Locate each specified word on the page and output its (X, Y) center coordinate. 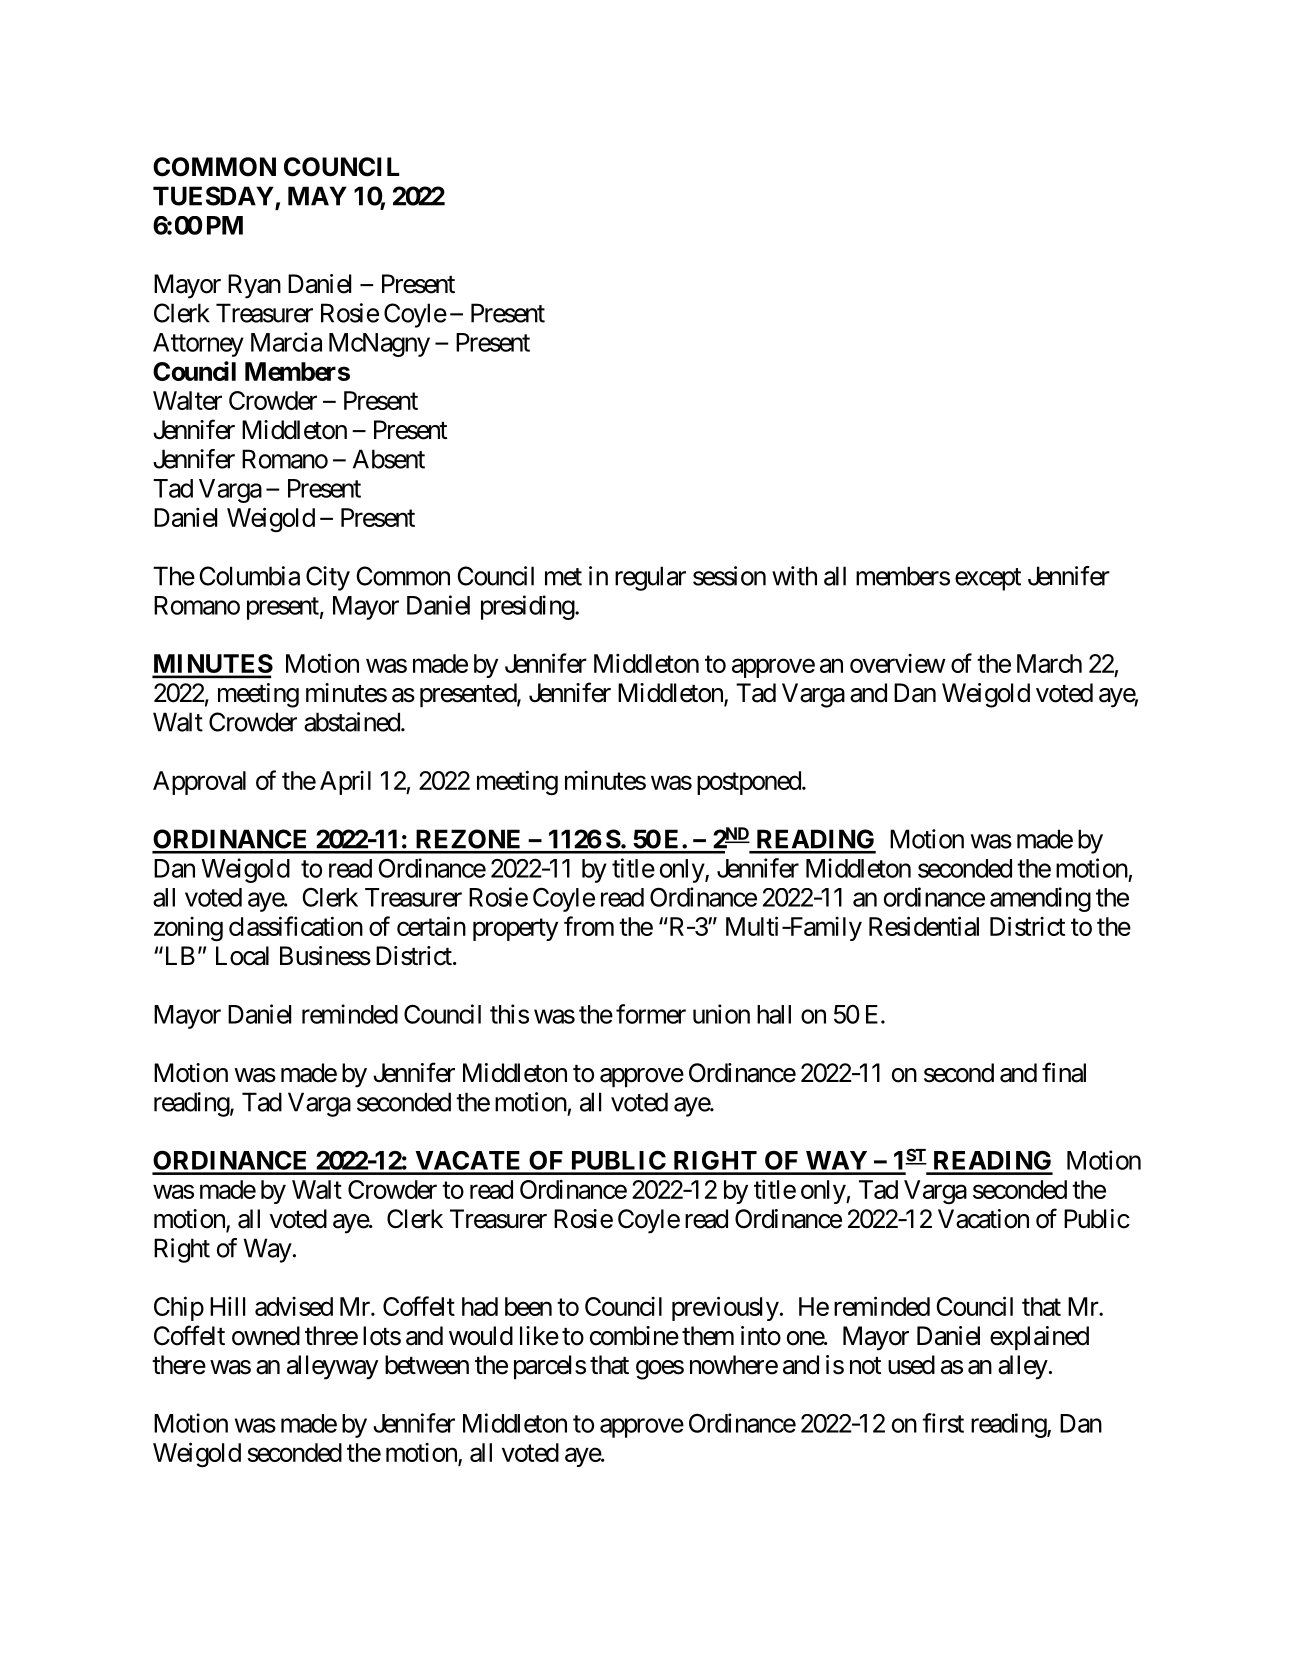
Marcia (286, 342)
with (794, 576)
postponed (749, 783)
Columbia (249, 576)
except (988, 579)
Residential (924, 926)
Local (242, 956)
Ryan (254, 286)
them (708, 1336)
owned (266, 1336)
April (345, 783)
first (943, 1423)
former (651, 1014)
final (1064, 1072)
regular (650, 578)
